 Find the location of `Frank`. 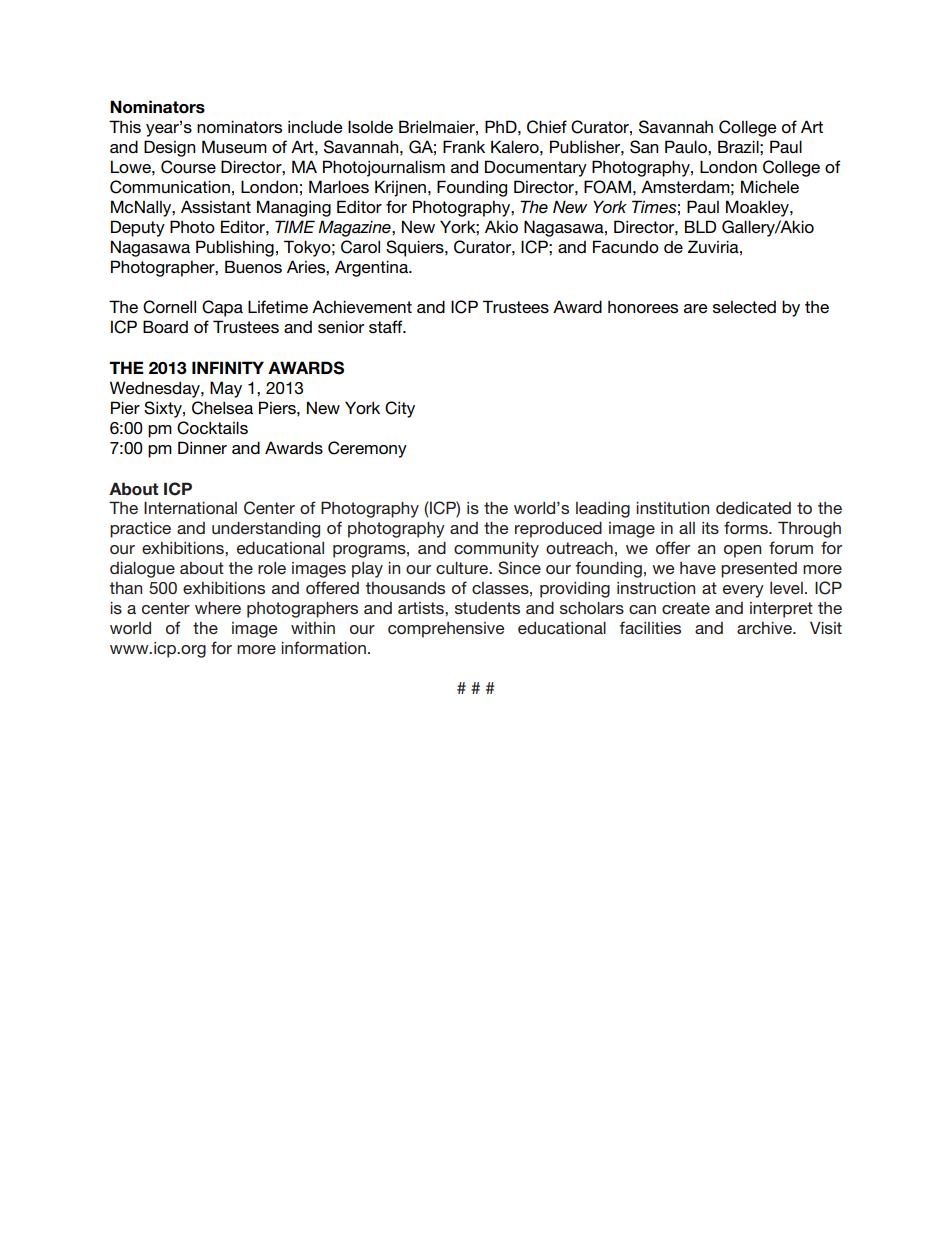

Frank is located at coordinates (464, 146).
